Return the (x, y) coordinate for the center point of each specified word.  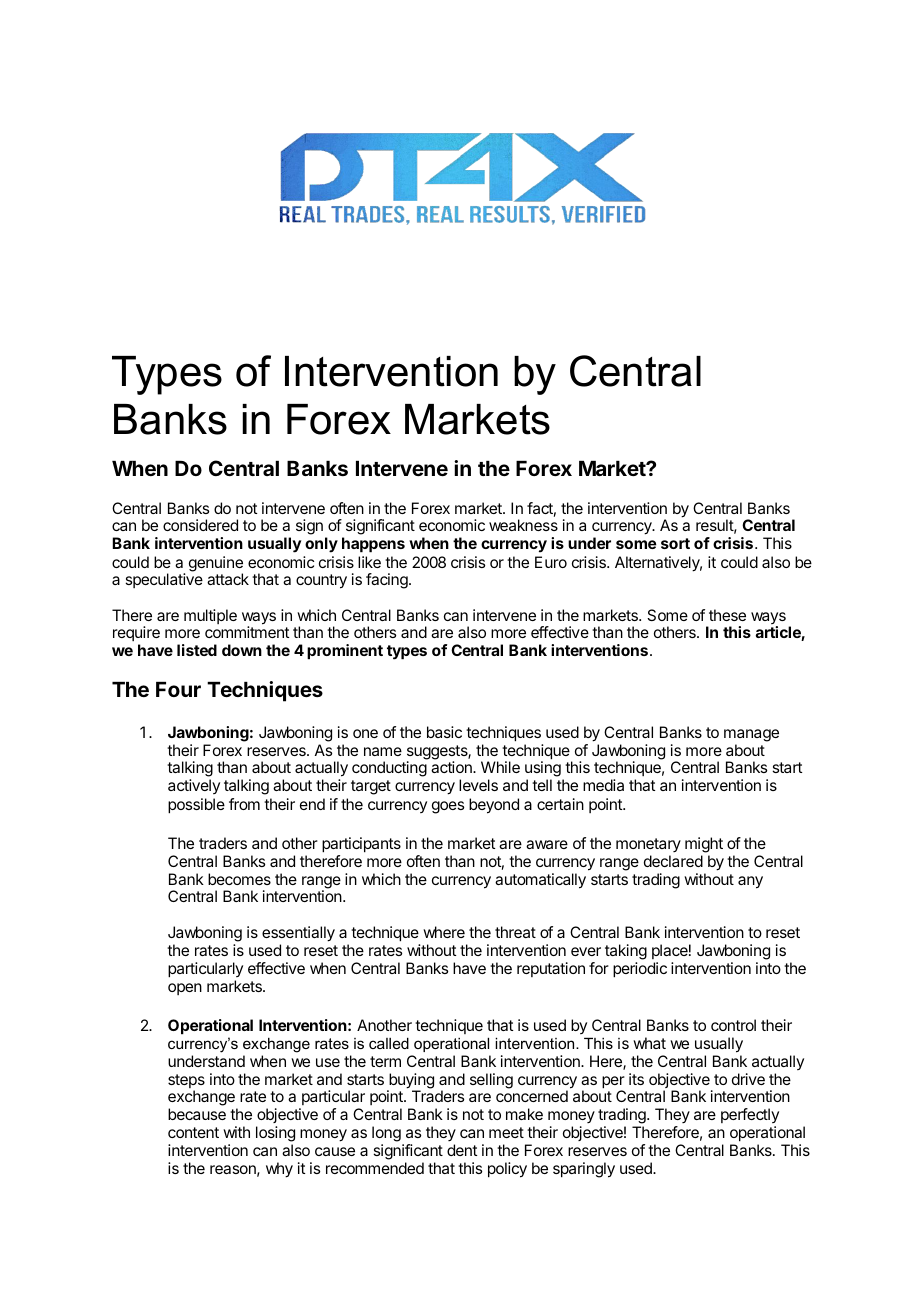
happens (373, 545)
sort (675, 543)
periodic (640, 970)
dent (462, 1150)
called (389, 1043)
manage (751, 735)
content (193, 1132)
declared (673, 861)
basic (444, 732)
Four (178, 689)
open (185, 989)
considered (200, 525)
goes (448, 807)
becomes (239, 879)
